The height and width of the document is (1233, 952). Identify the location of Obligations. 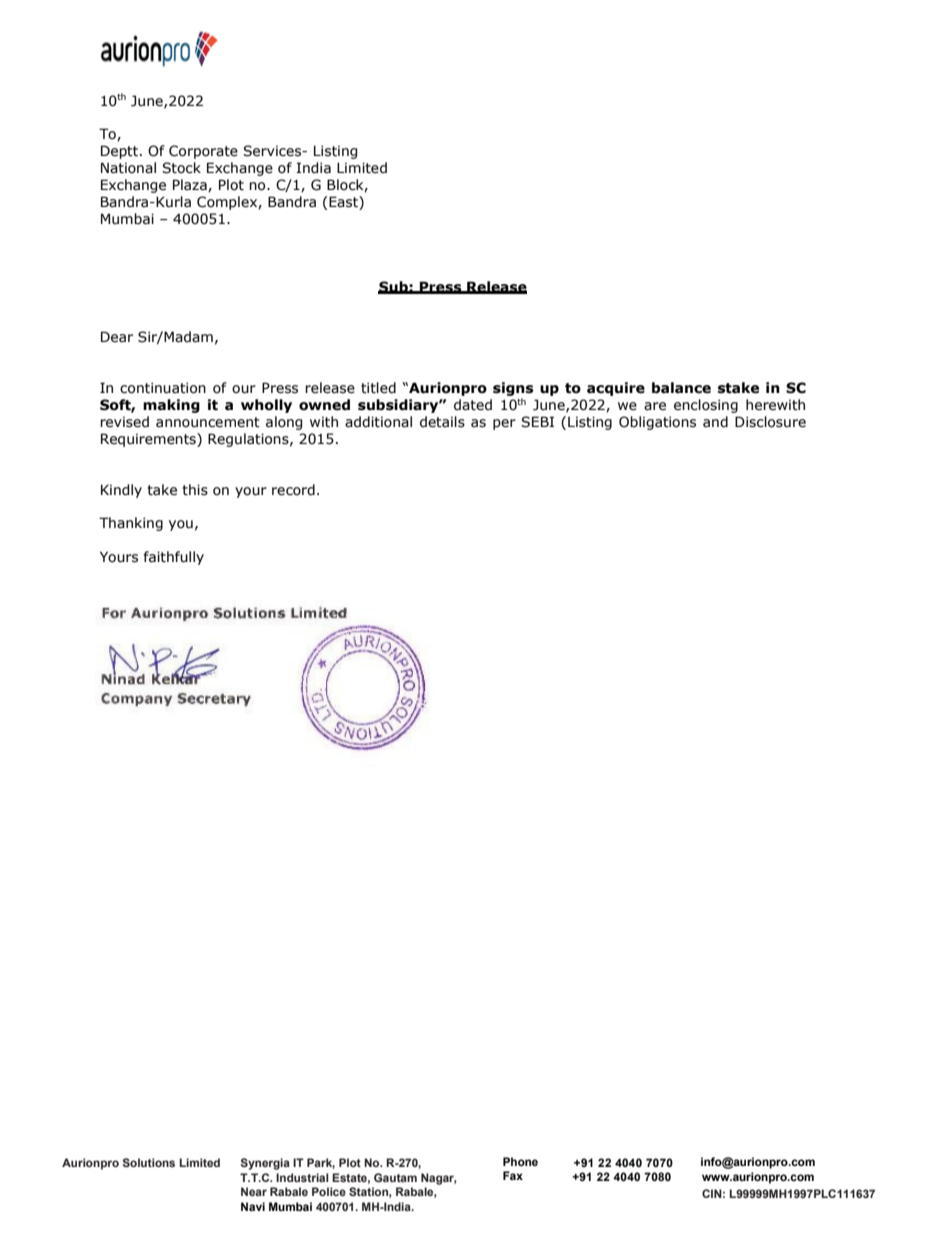
(657, 423).
